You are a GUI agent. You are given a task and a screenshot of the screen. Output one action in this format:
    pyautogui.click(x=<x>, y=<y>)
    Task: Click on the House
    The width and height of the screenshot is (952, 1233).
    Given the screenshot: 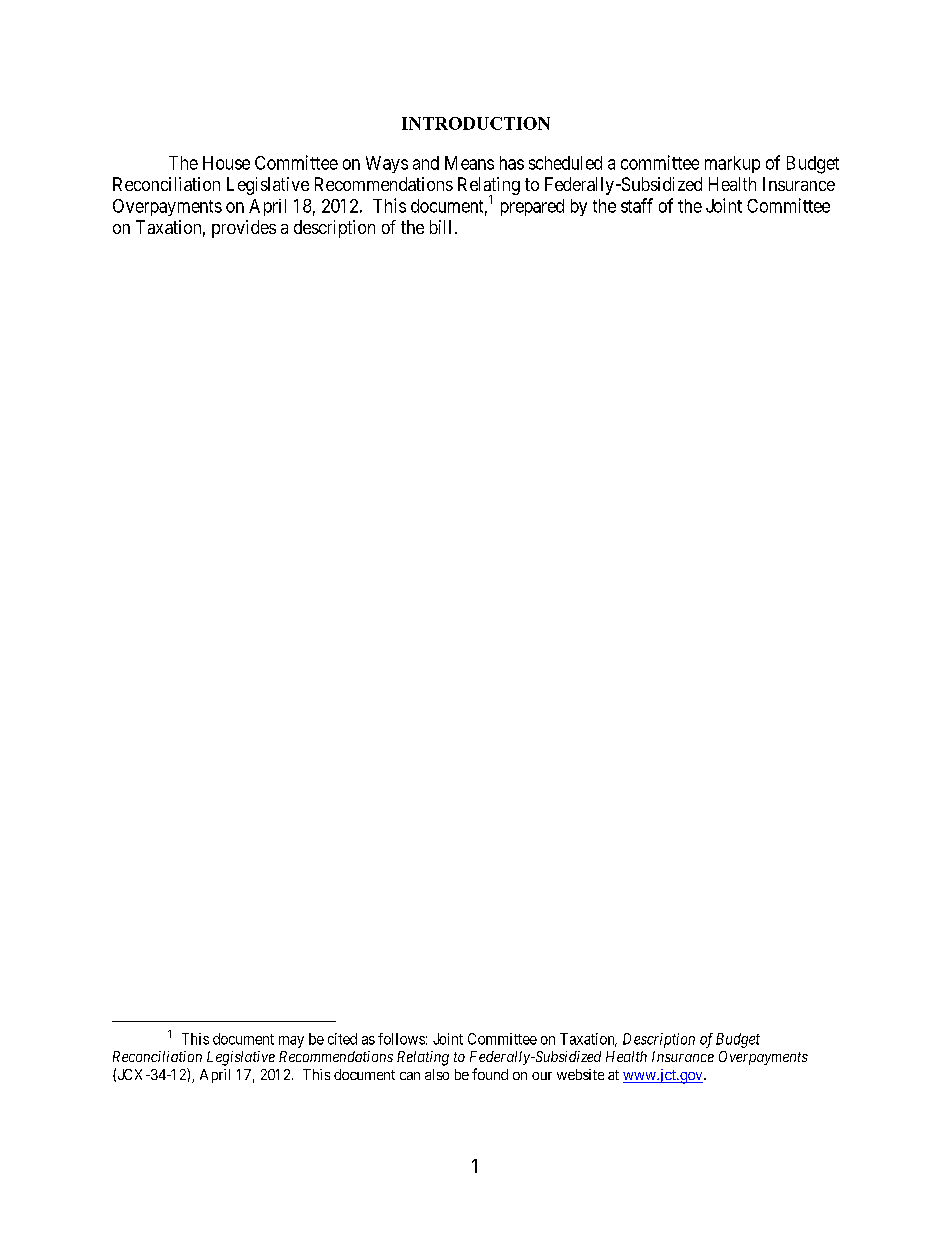 What is the action you would take?
    pyautogui.click(x=226, y=163)
